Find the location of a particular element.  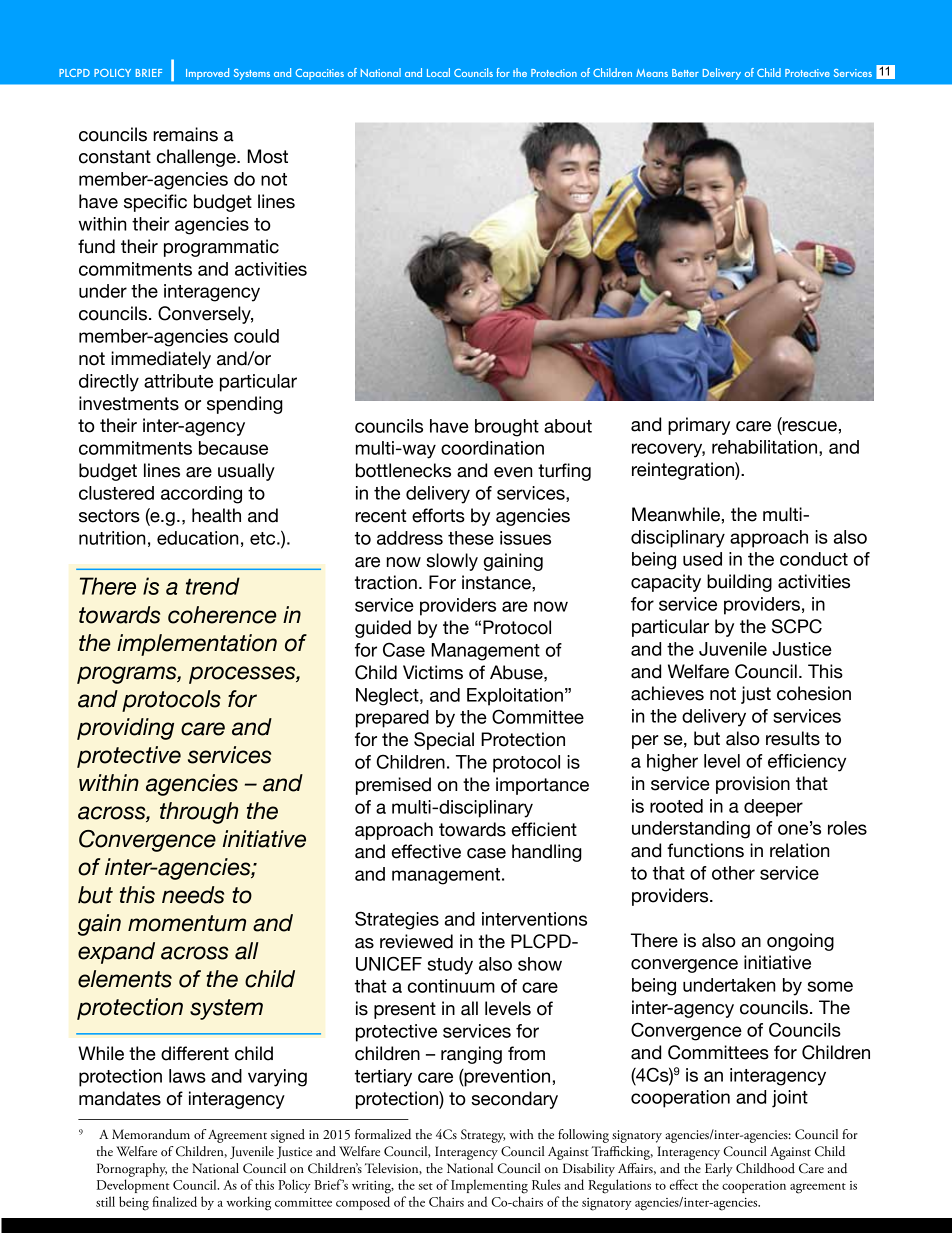

according is located at coordinates (201, 495).
